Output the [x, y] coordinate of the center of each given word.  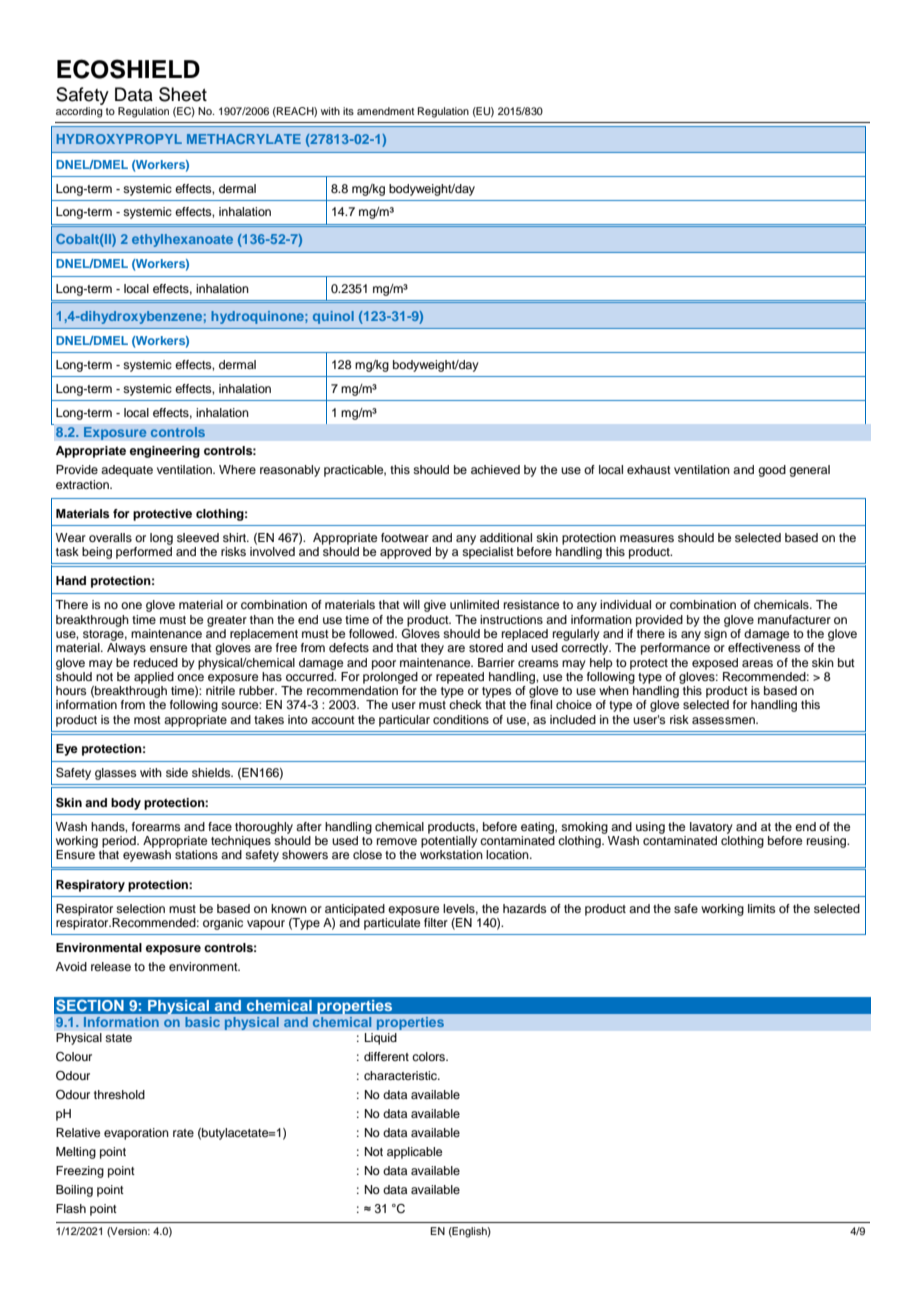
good [772, 471]
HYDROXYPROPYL [119, 139]
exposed [715, 664]
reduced [156, 662]
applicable [414, 1153]
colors [429, 1056]
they [432, 649]
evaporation [136, 1134]
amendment [385, 111]
